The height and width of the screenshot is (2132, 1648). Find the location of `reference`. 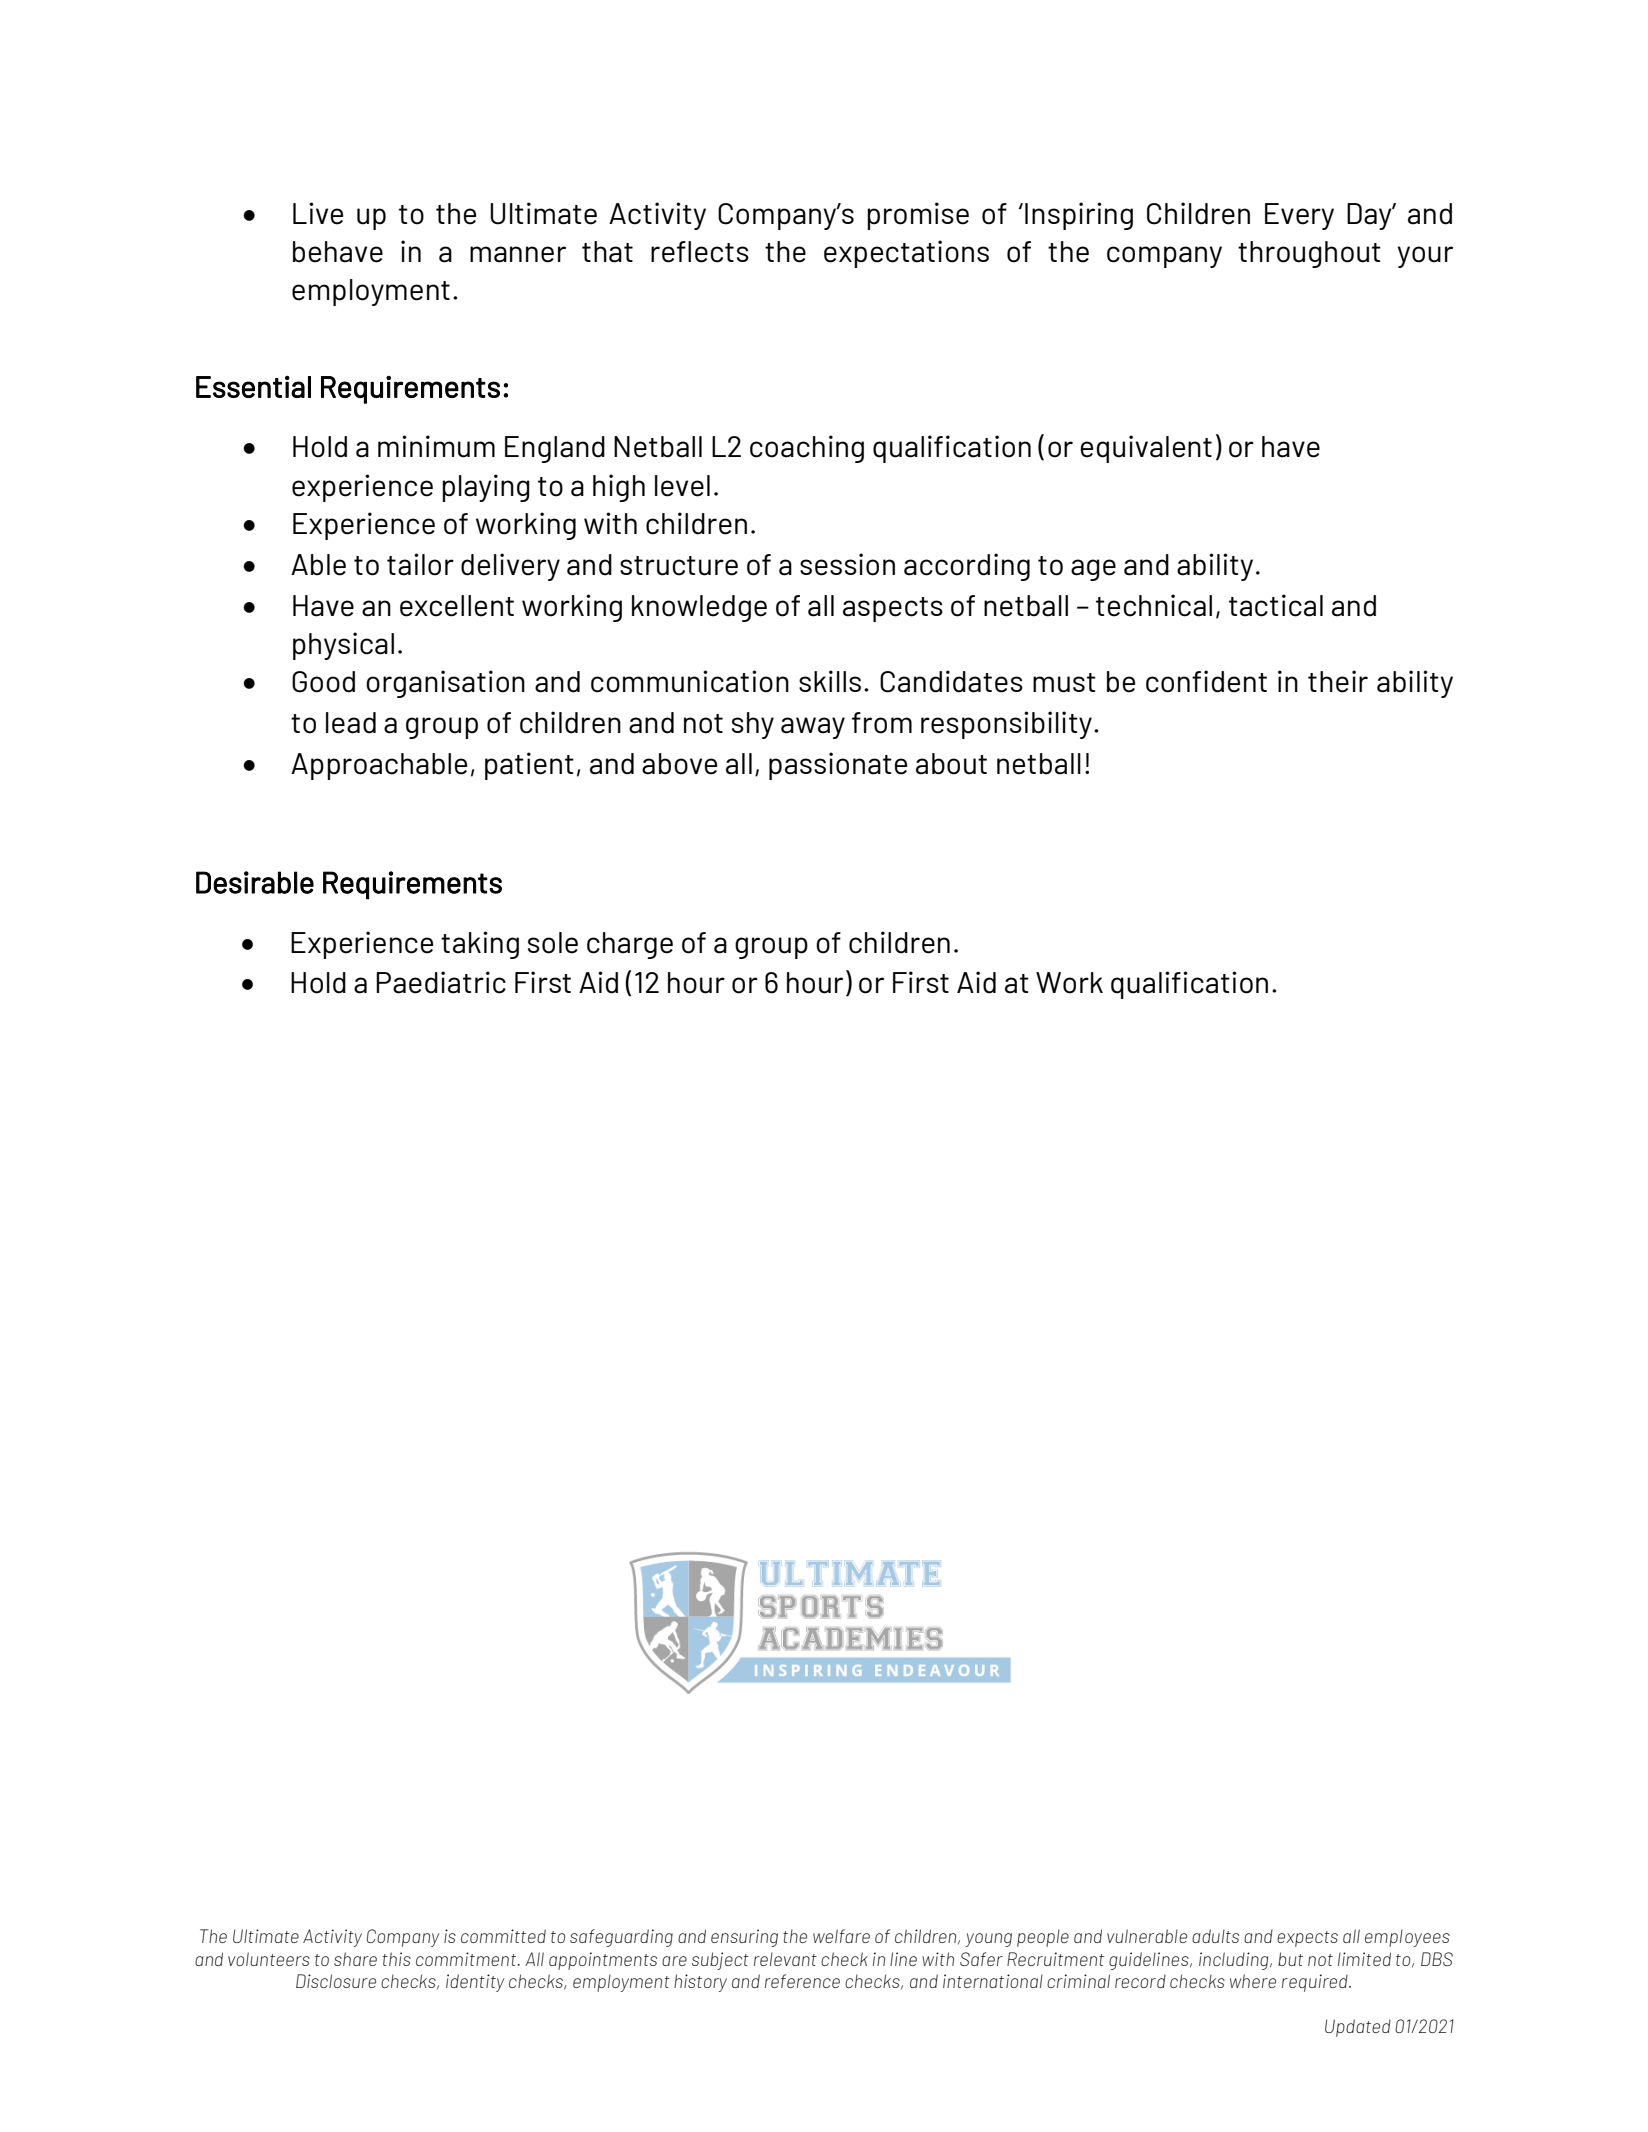

reference is located at coordinates (802, 1981).
